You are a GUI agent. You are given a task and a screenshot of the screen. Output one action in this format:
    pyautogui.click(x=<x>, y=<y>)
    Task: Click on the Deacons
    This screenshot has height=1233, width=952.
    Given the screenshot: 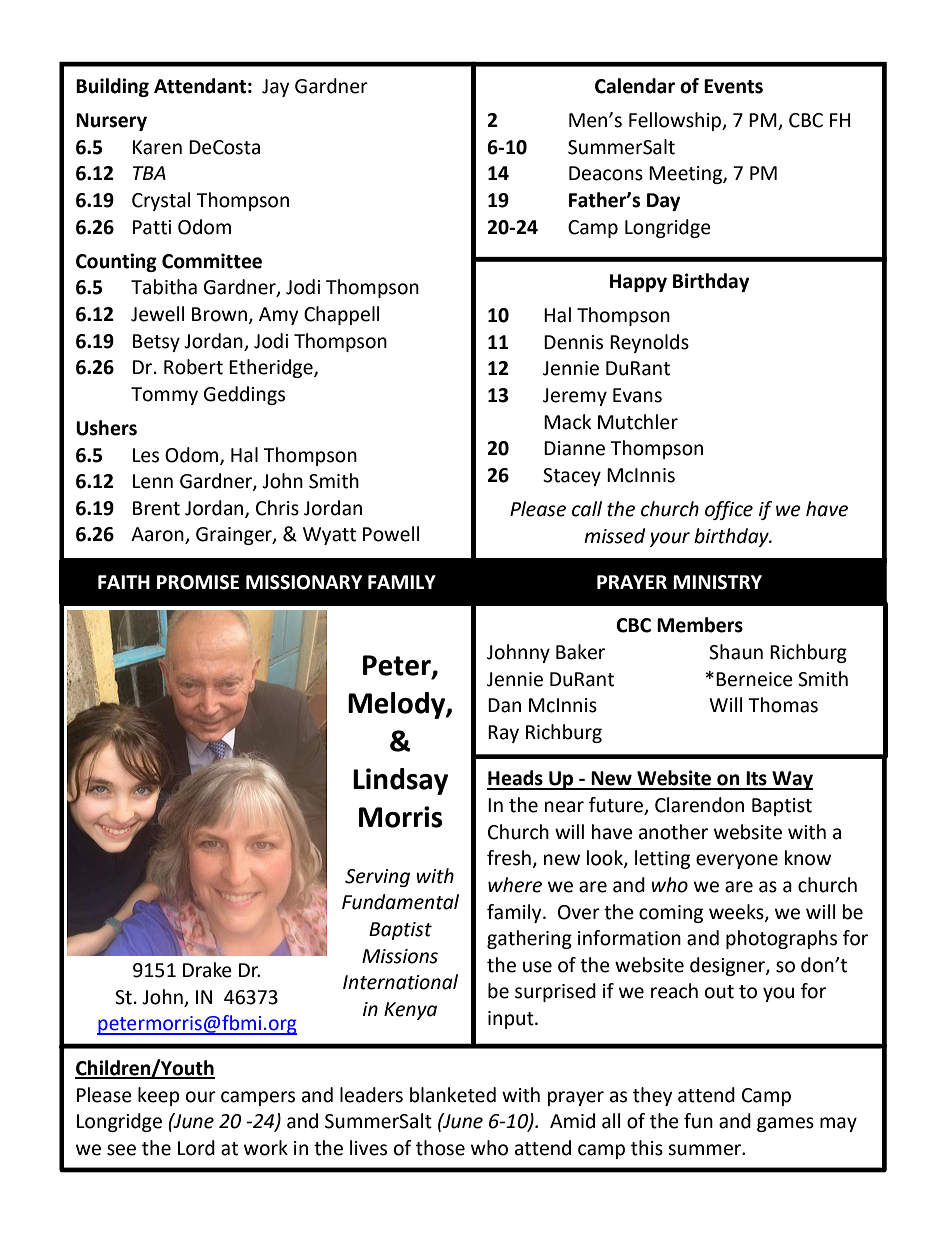 What is the action you would take?
    pyautogui.click(x=606, y=173)
